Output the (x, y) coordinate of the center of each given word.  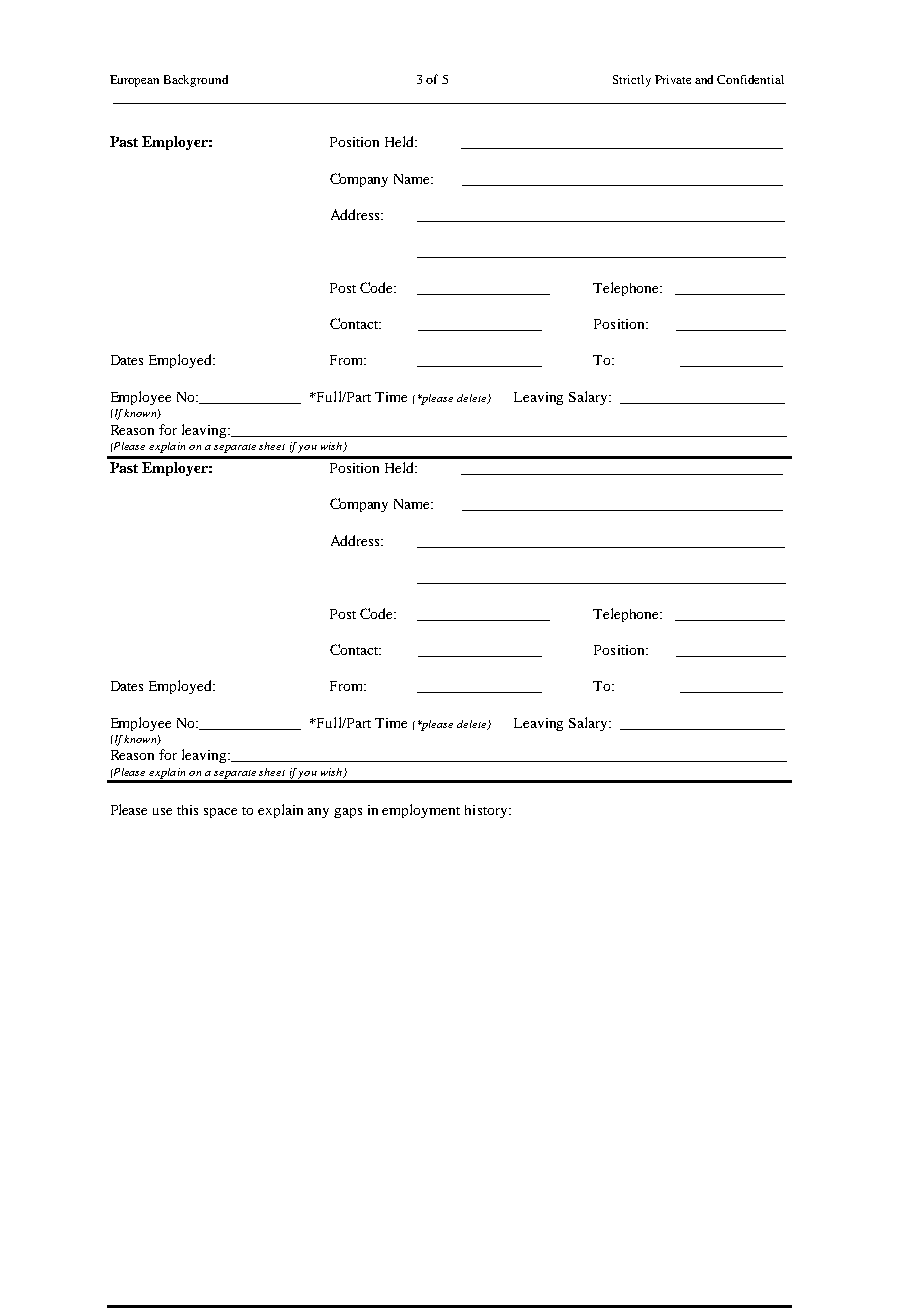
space (220, 813)
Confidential (750, 79)
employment (421, 811)
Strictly (632, 81)
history (487, 811)
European (134, 81)
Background (196, 81)
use (162, 811)
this (187, 810)
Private (673, 79)
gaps (348, 813)
